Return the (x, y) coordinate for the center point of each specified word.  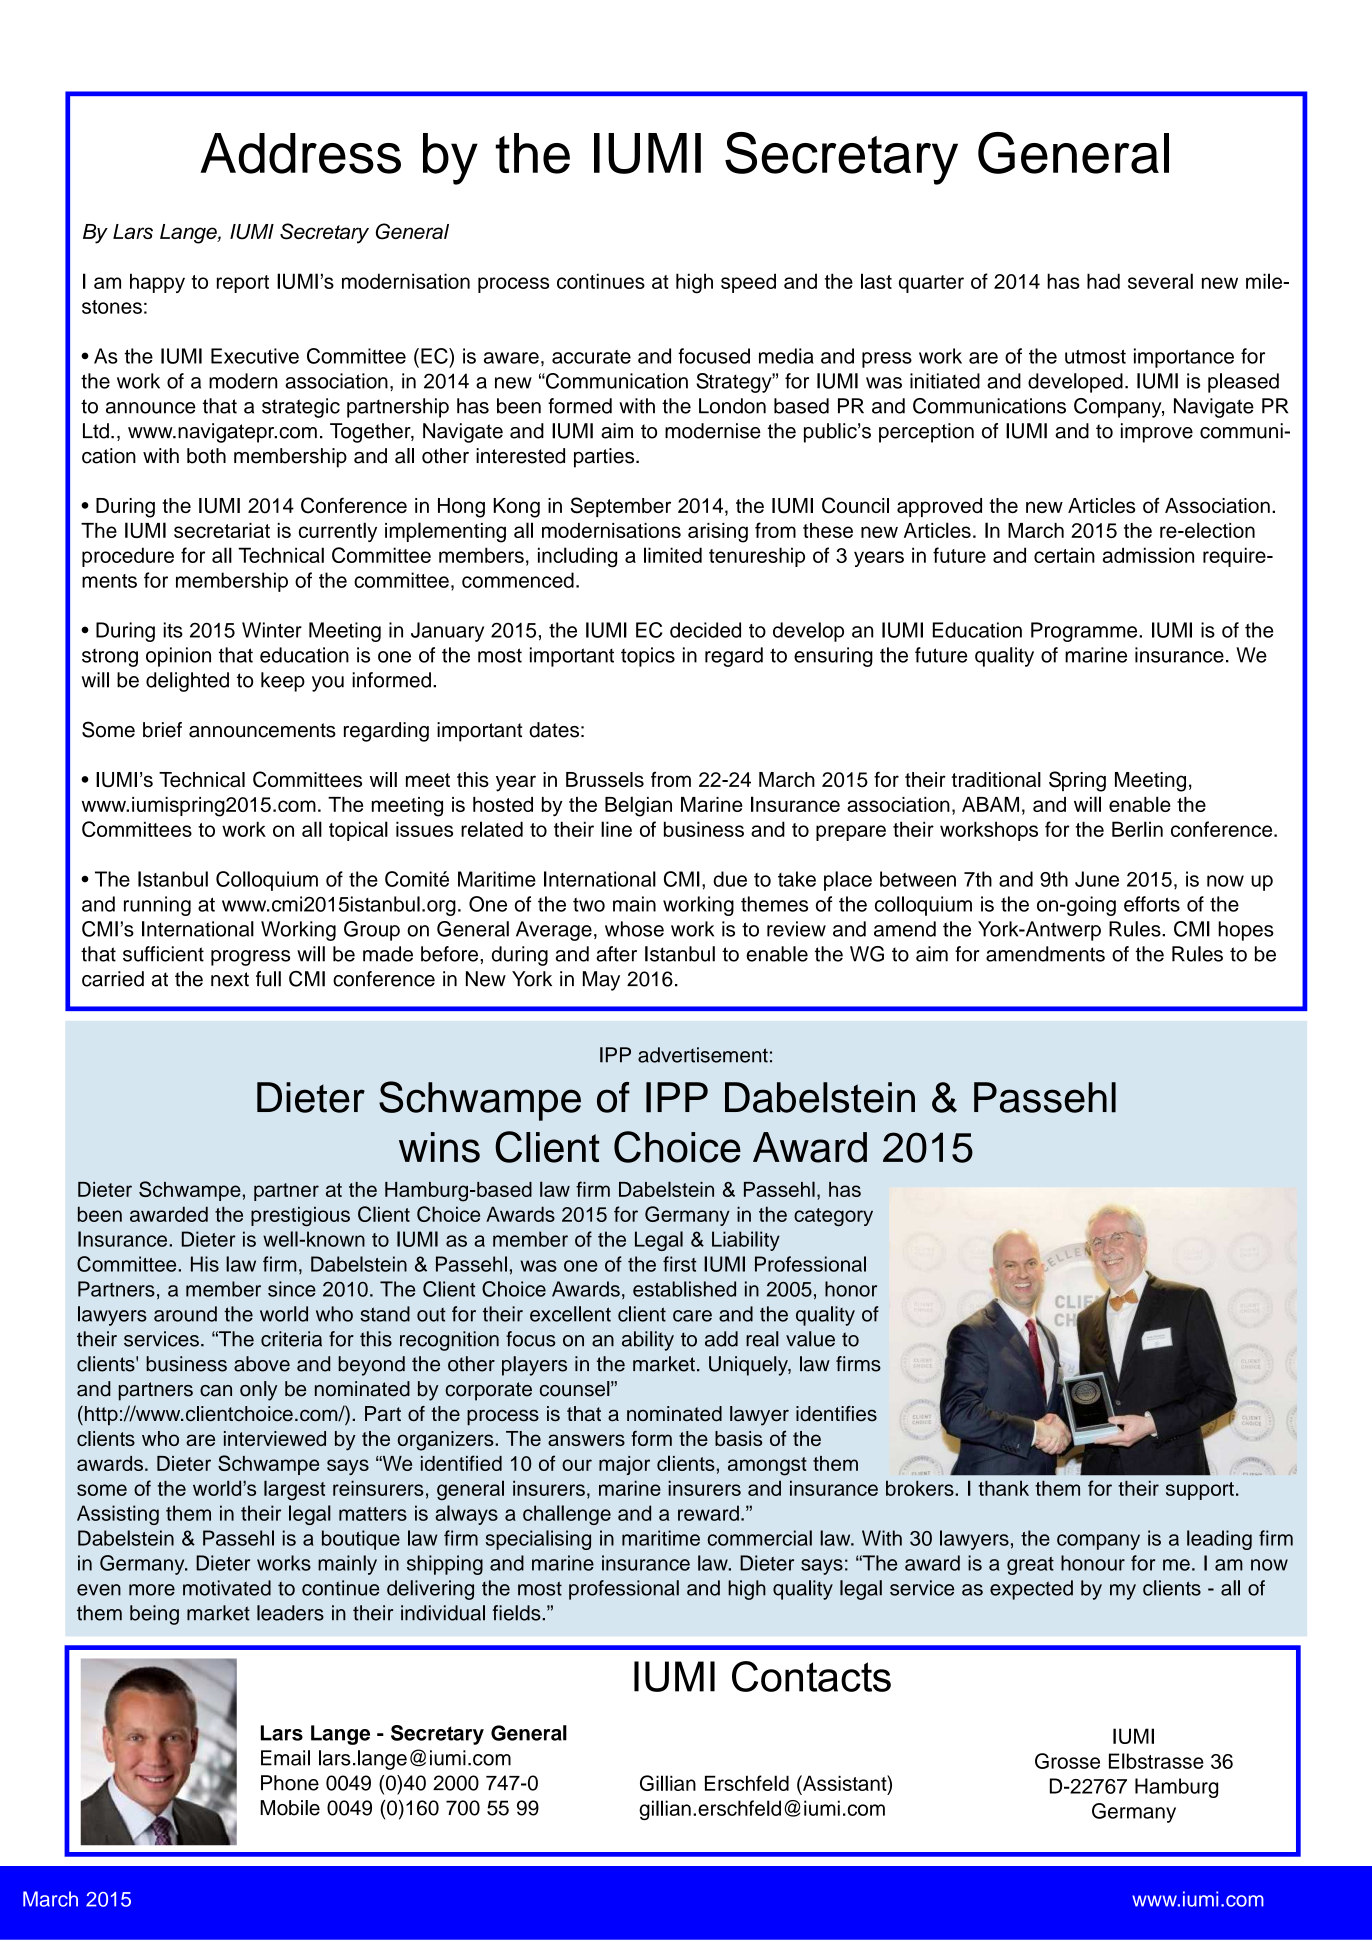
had (1103, 281)
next (230, 979)
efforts (1152, 904)
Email (285, 1758)
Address (300, 153)
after (616, 954)
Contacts (811, 1676)
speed (748, 283)
